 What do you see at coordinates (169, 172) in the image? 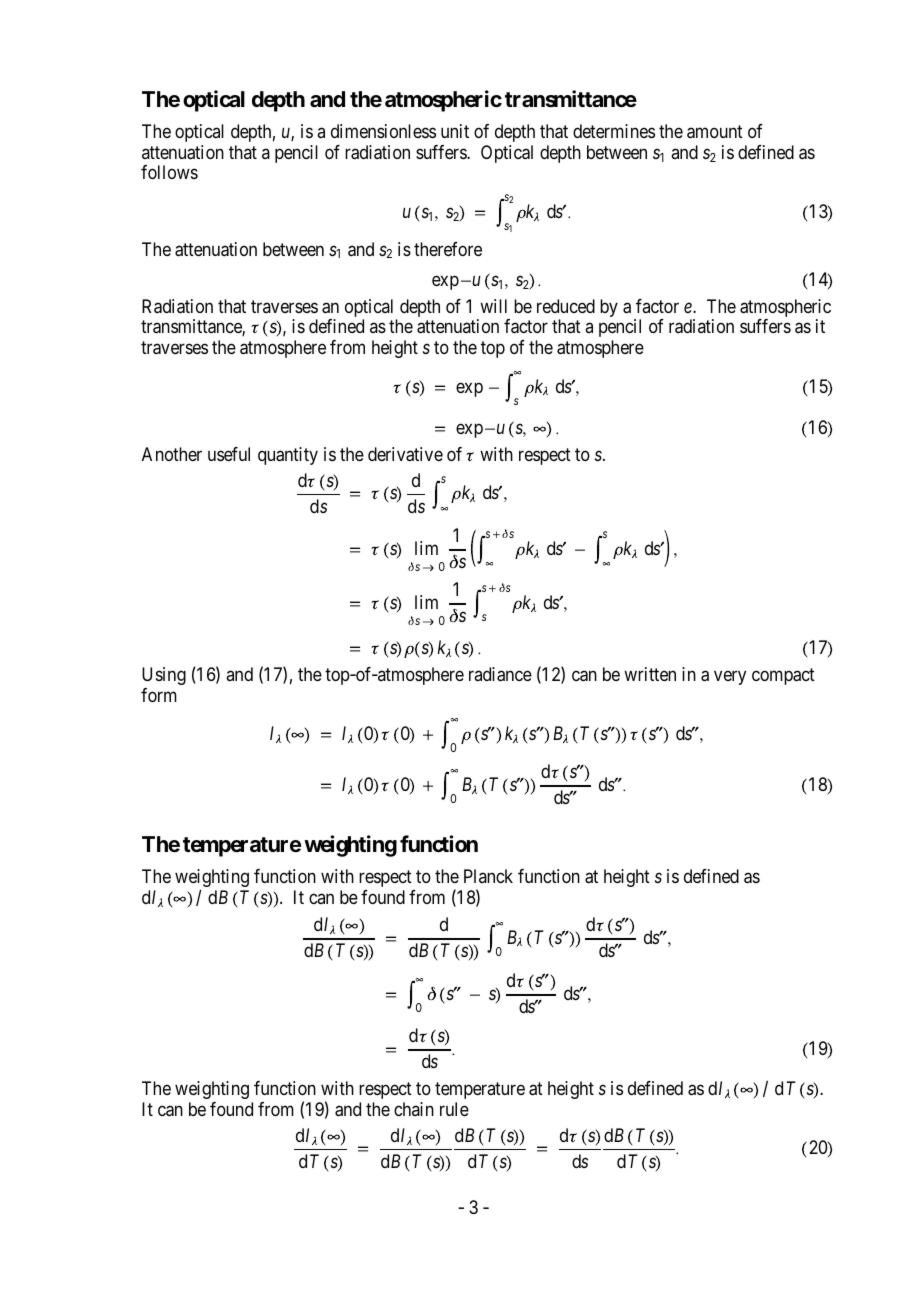
I see `follows` at bounding box center [169, 172].
